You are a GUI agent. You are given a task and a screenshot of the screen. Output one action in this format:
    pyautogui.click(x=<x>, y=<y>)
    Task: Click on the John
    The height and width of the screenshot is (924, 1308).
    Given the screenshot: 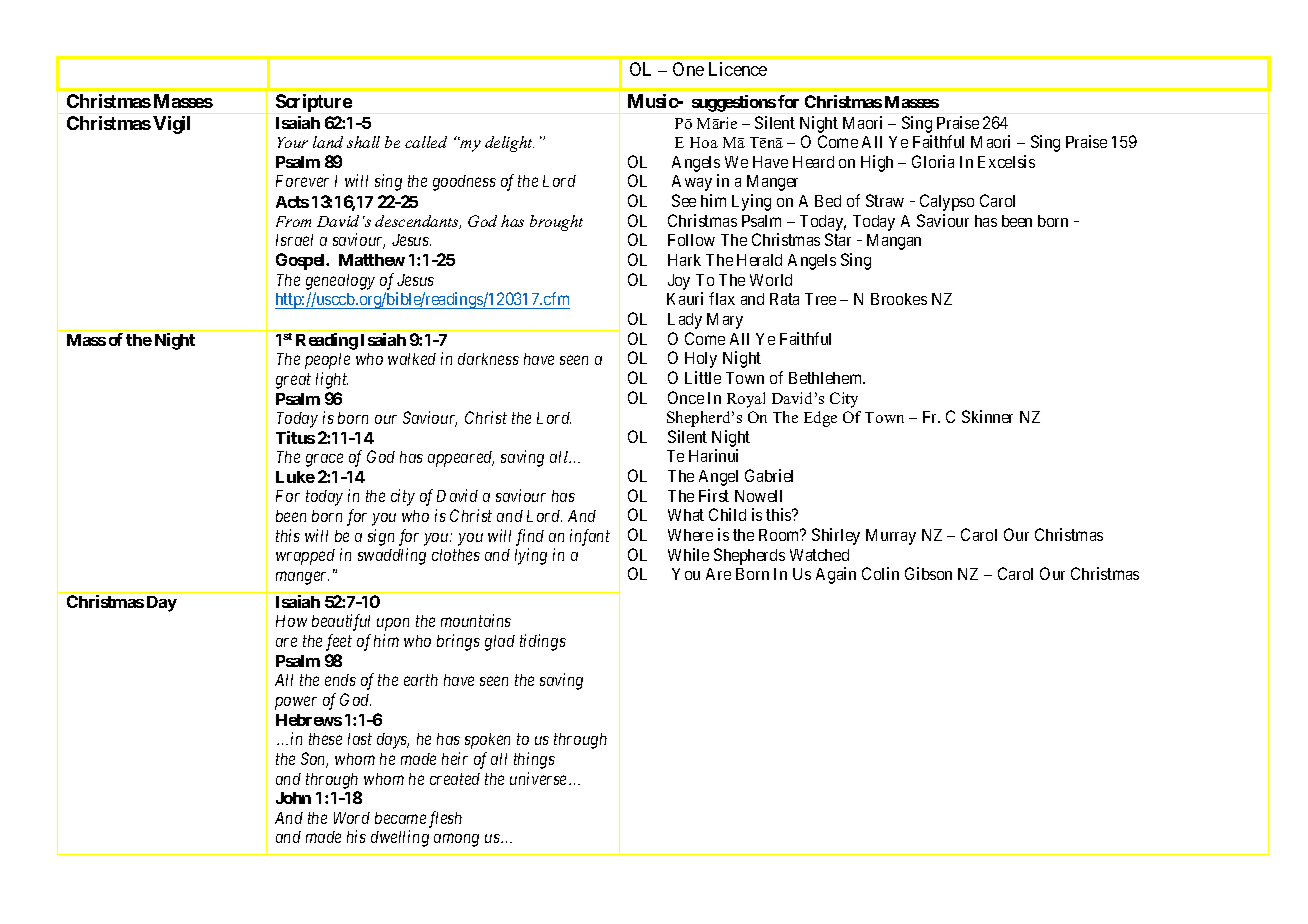 What is the action you would take?
    pyautogui.click(x=293, y=798)
